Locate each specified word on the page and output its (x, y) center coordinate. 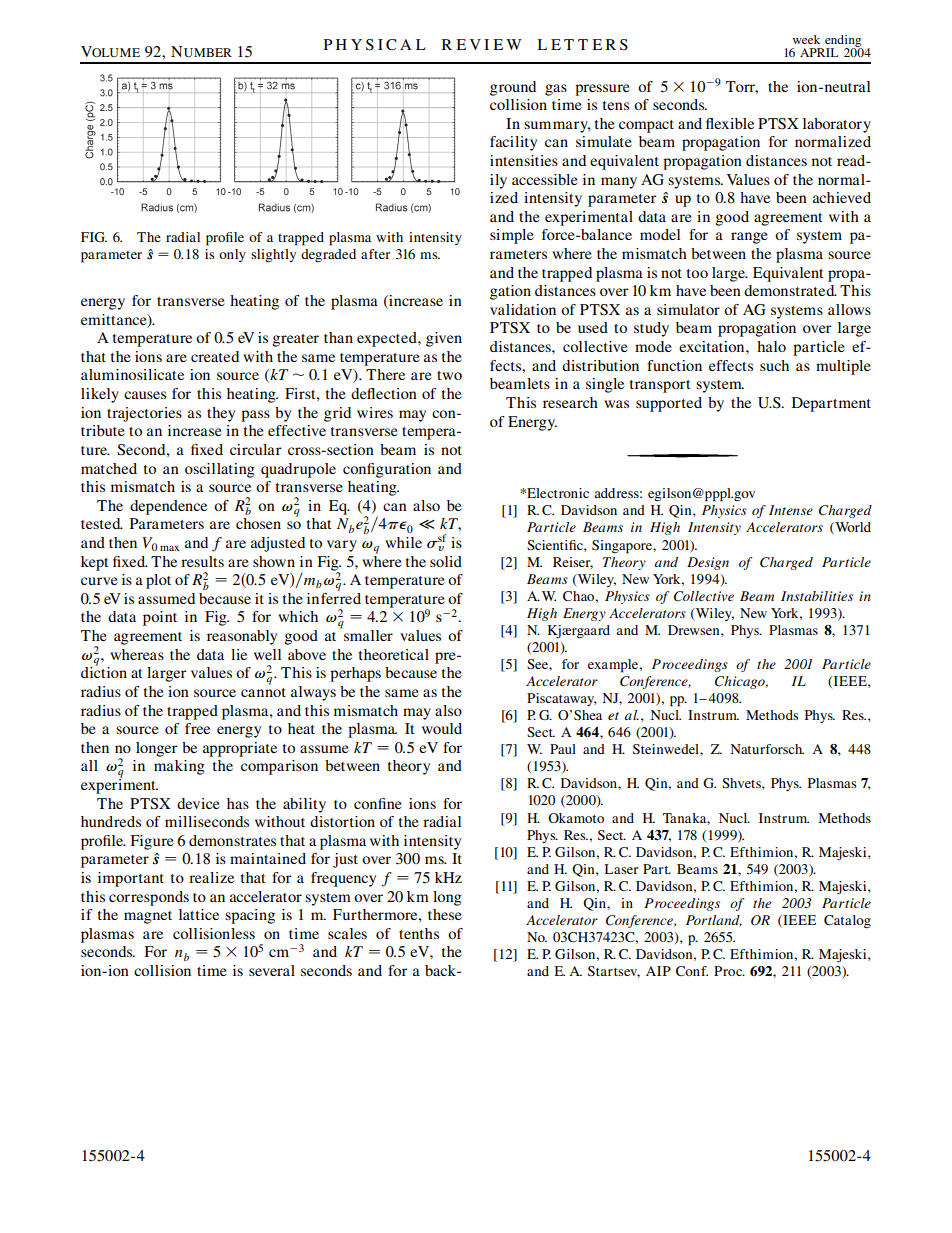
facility (513, 143)
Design (708, 563)
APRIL (819, 52)
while (403, 542)
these (445, 914)
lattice (199, 914)
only (232, 255)
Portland (714, 921)
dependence (168, 507)
